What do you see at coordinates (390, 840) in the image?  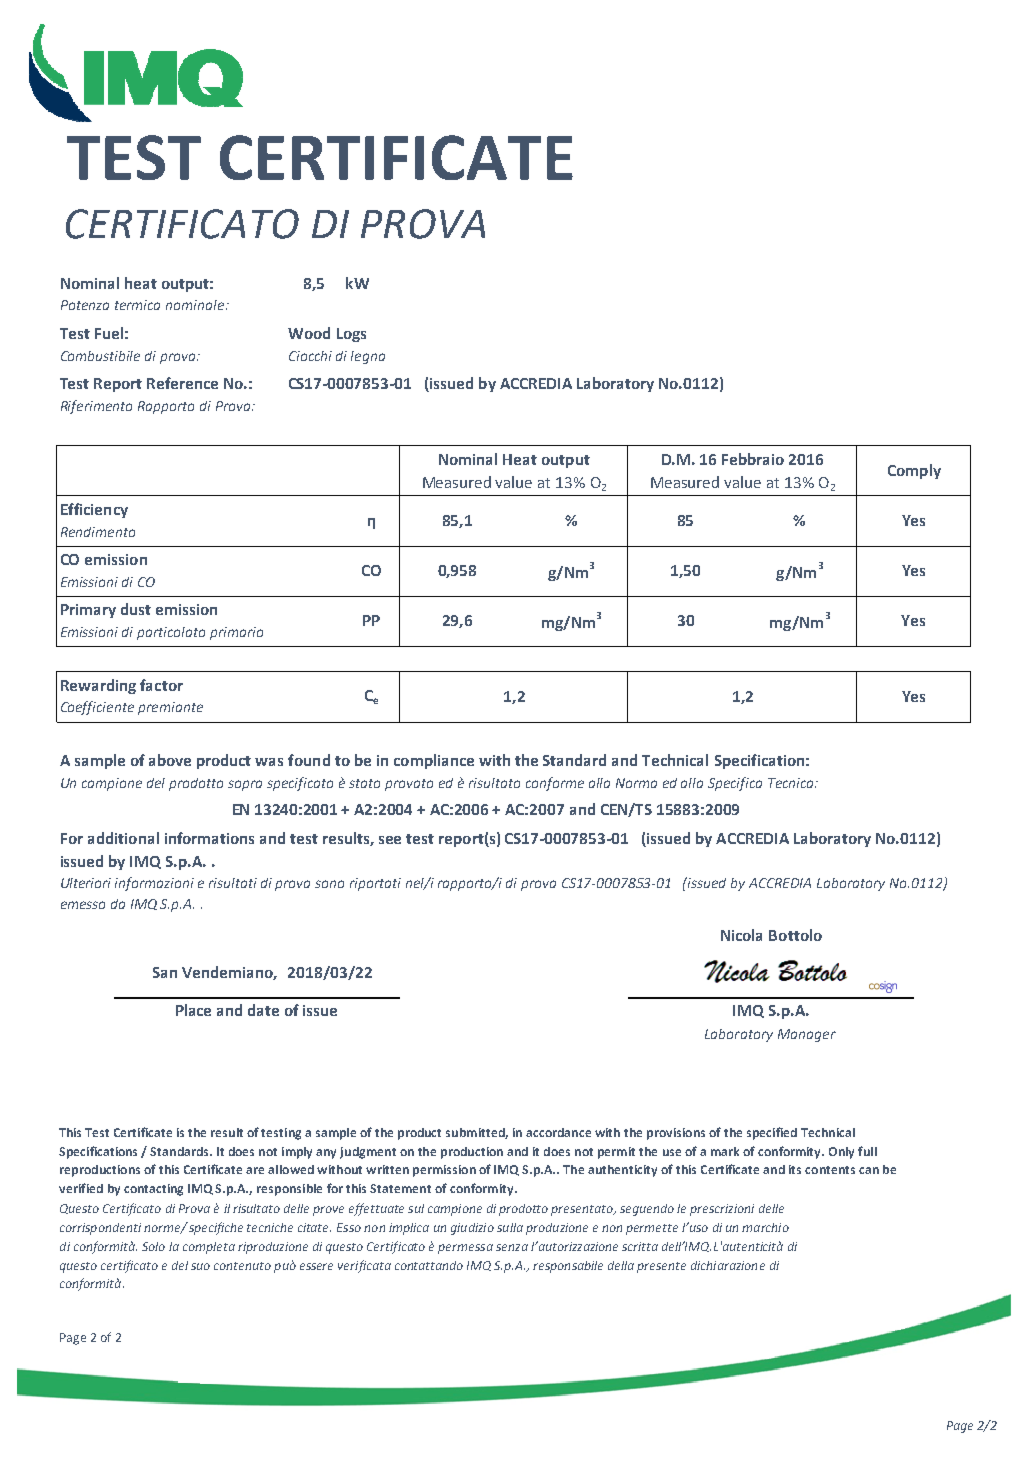 I see `see` at bounding box center [390, 840].
